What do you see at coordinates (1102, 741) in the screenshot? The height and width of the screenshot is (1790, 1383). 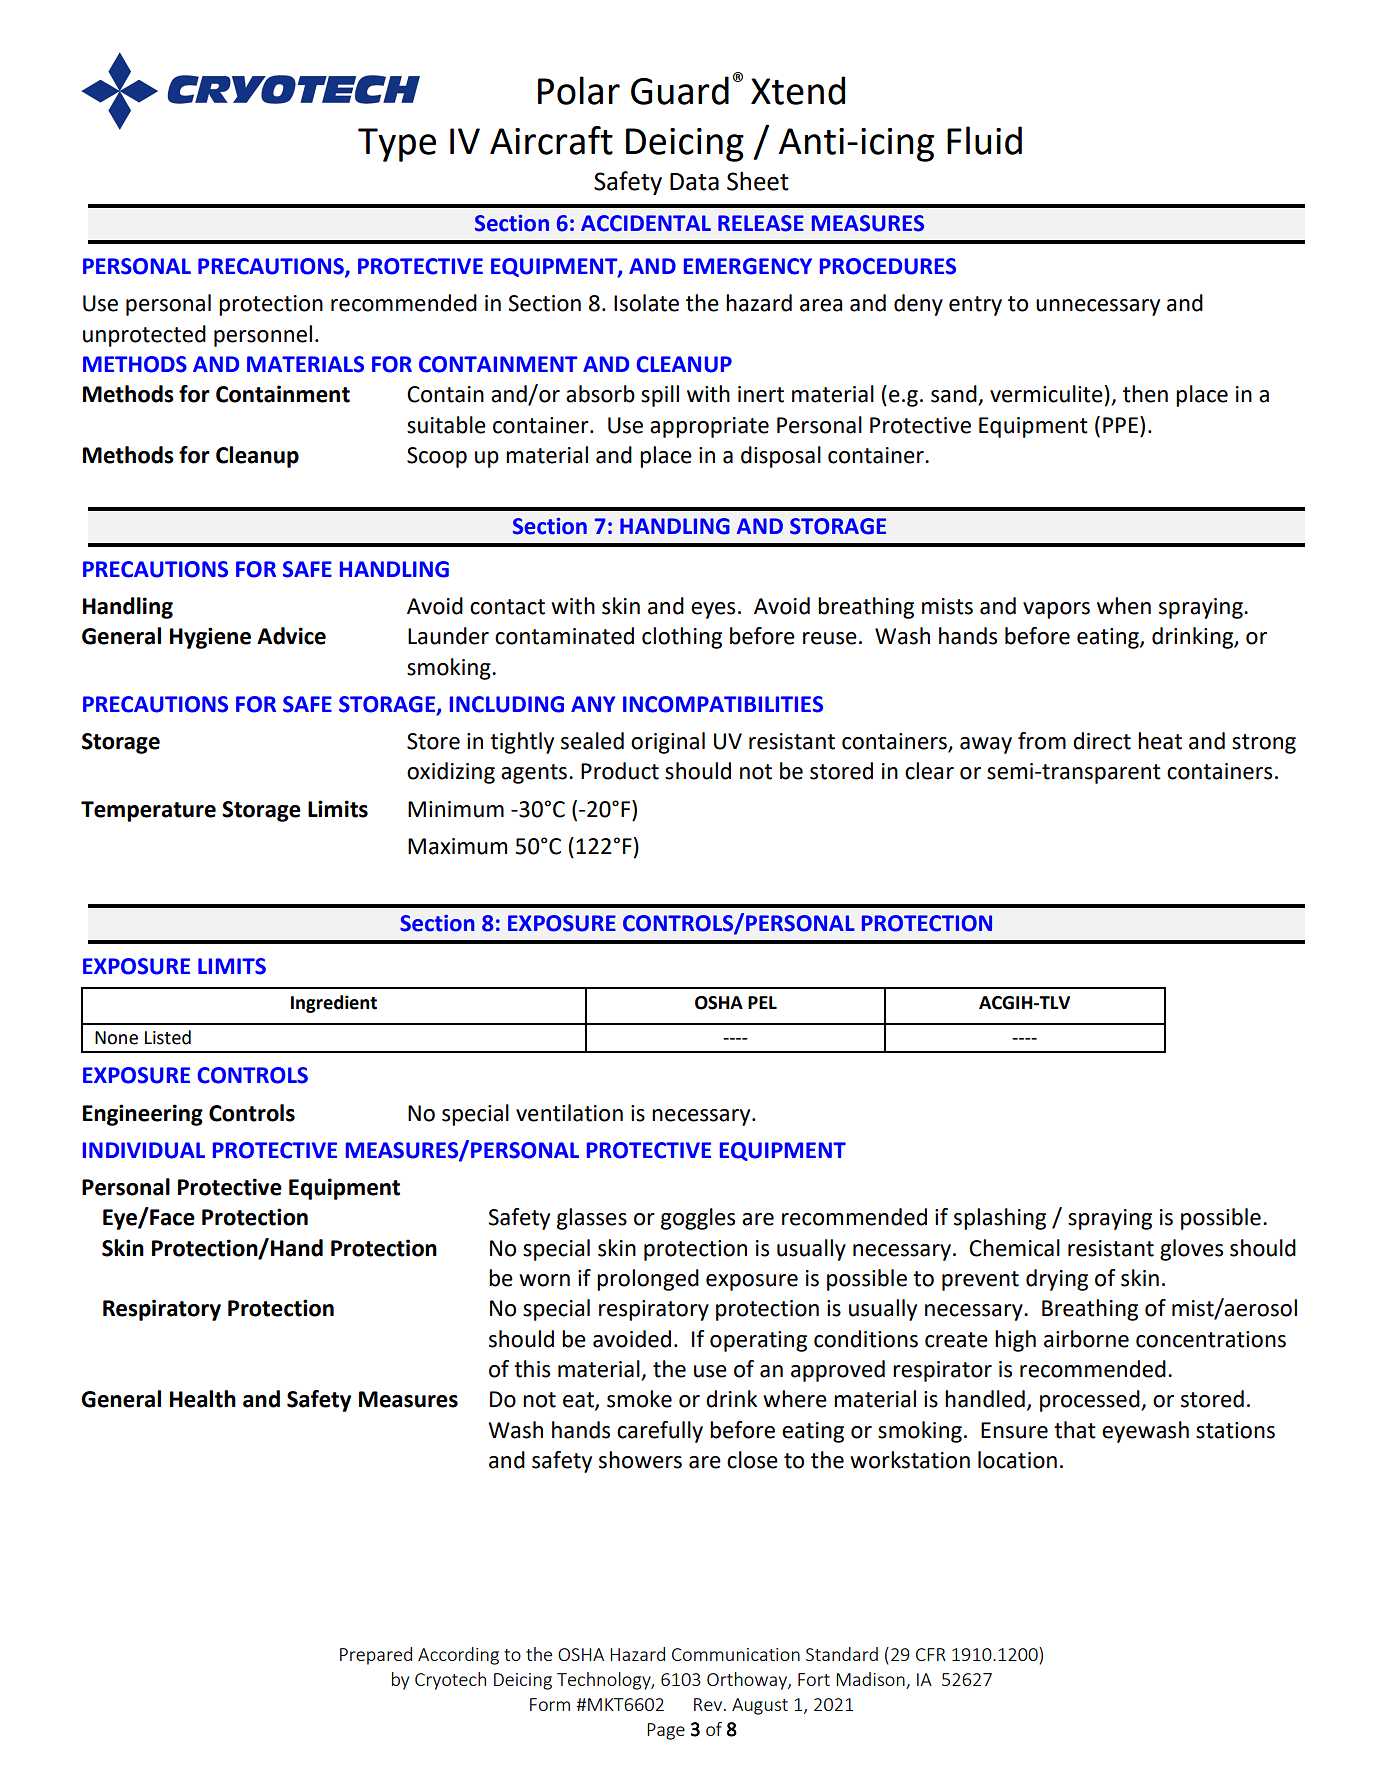 I see `direct` at bounding box center [1102, 741].
